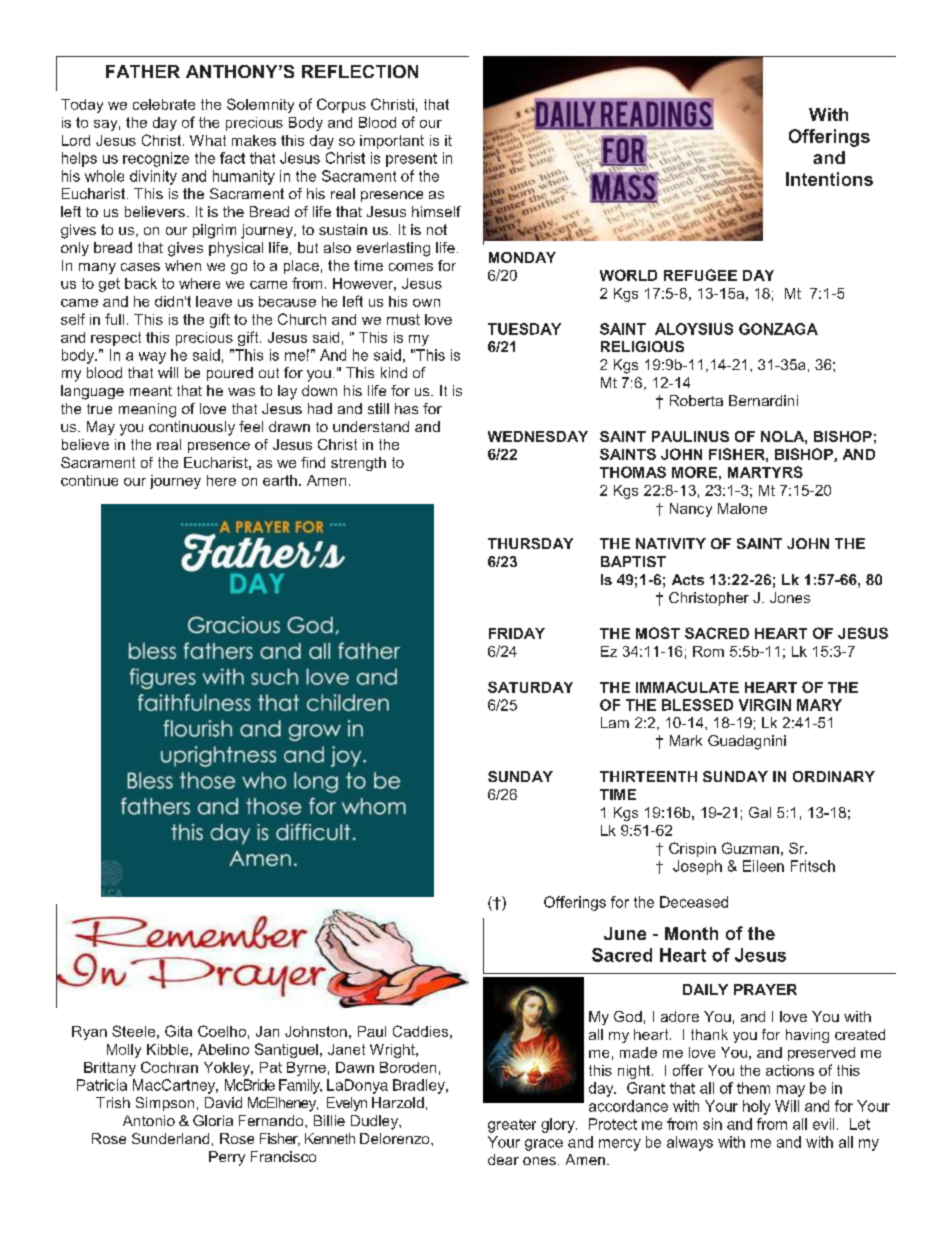 This image has height=1233, width=952. Describe the element at coordinates (829, 179) in the image. I see `Intentions` at that location.
